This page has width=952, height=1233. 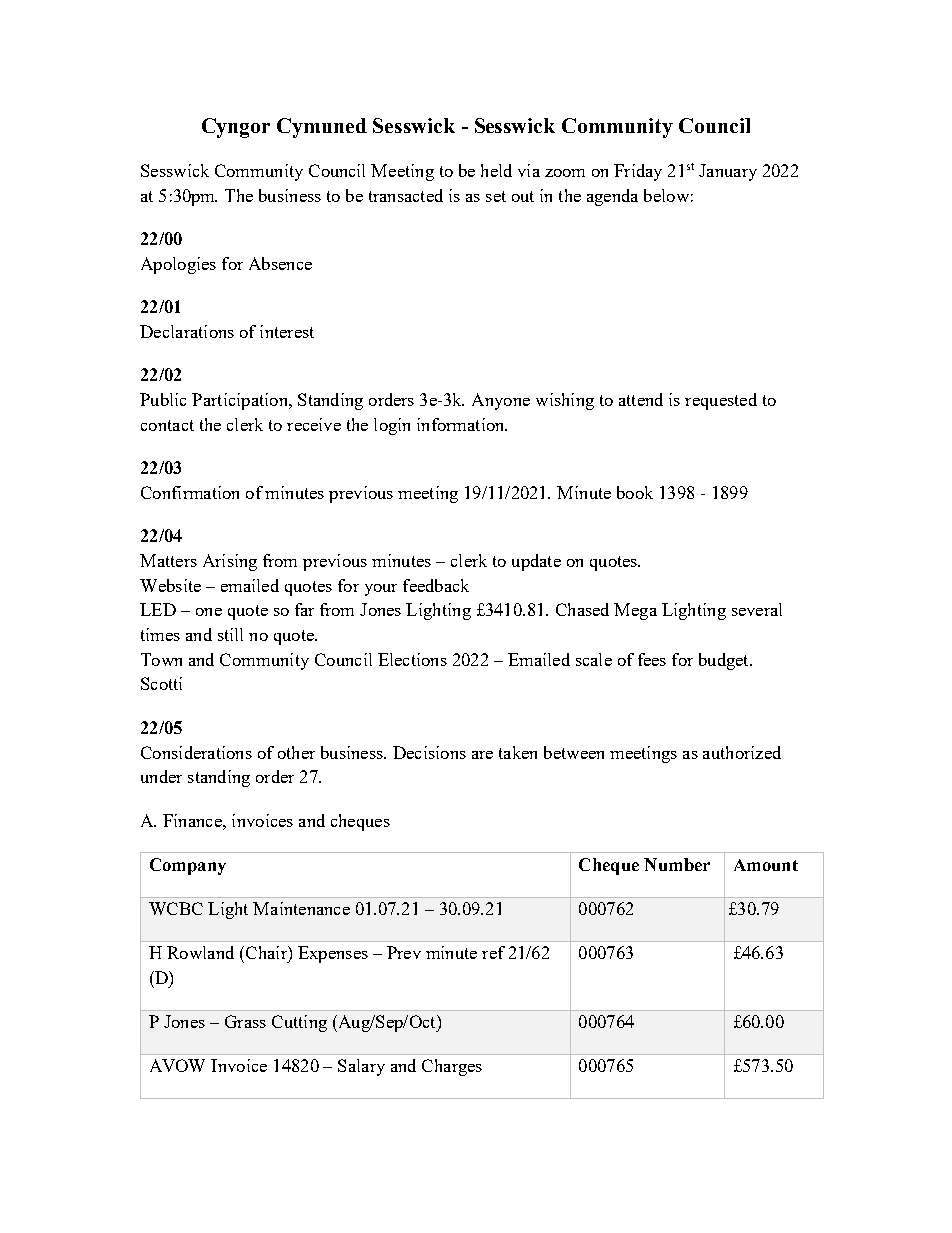 I want to click on Finance, so click(x=193, y=820).
